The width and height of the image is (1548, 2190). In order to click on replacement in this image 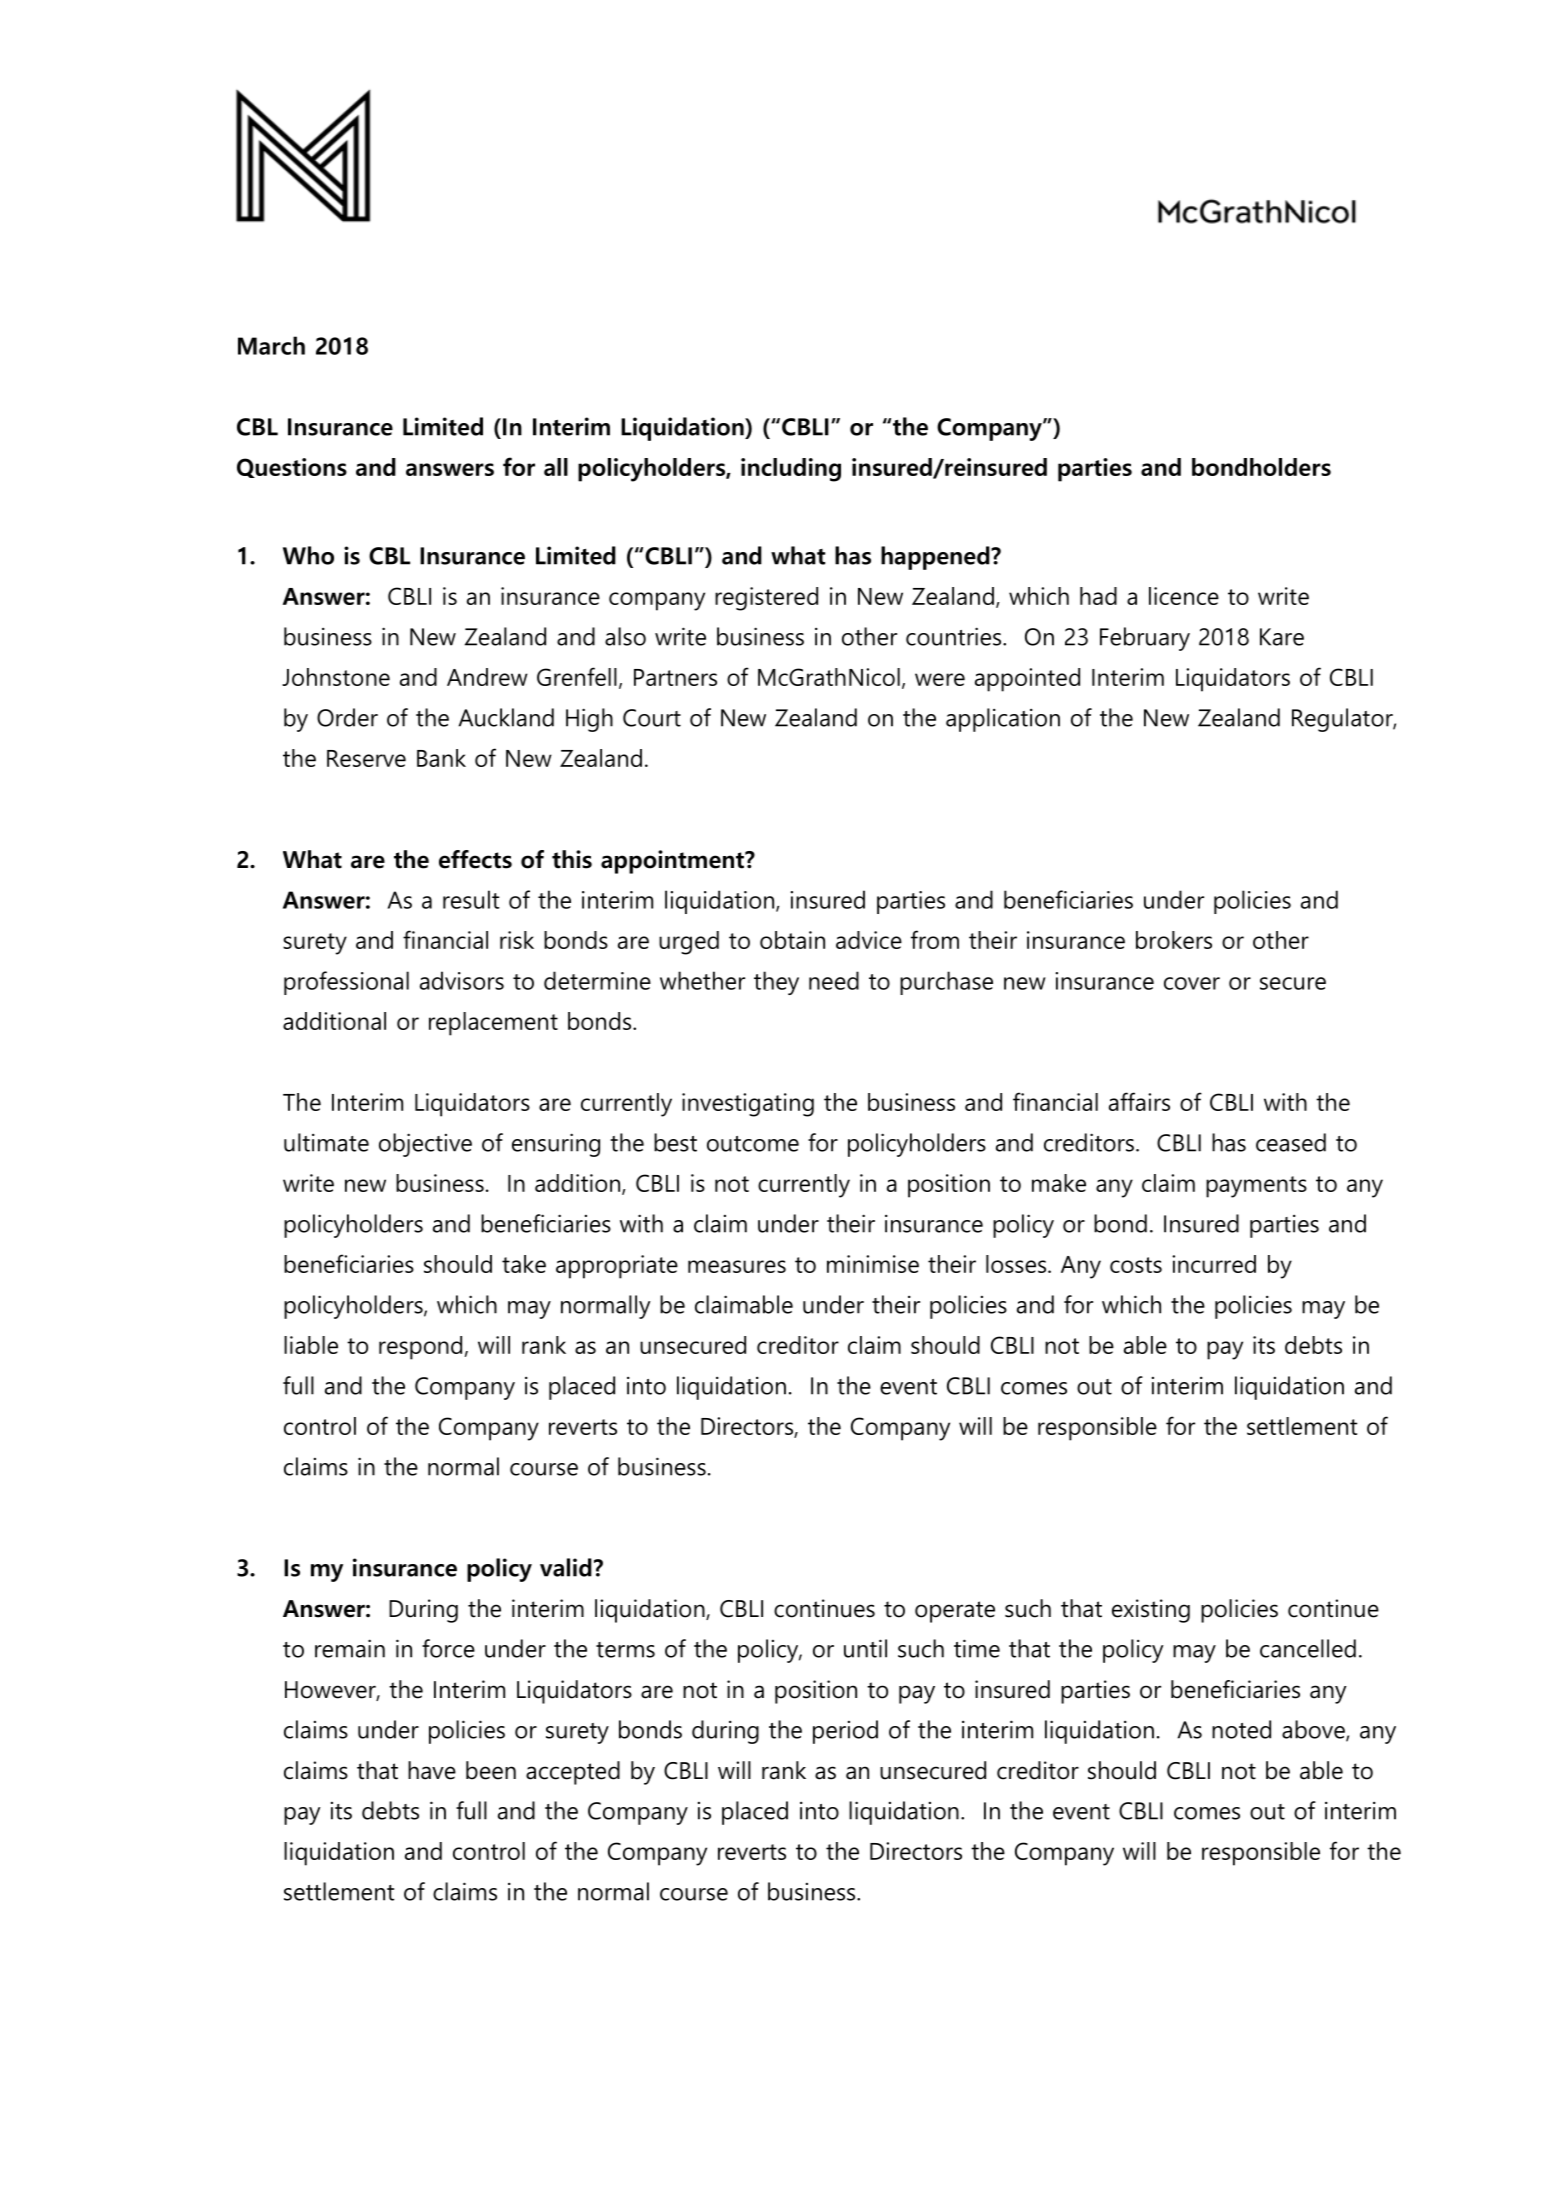, I will do `click(493, 1024)`.
